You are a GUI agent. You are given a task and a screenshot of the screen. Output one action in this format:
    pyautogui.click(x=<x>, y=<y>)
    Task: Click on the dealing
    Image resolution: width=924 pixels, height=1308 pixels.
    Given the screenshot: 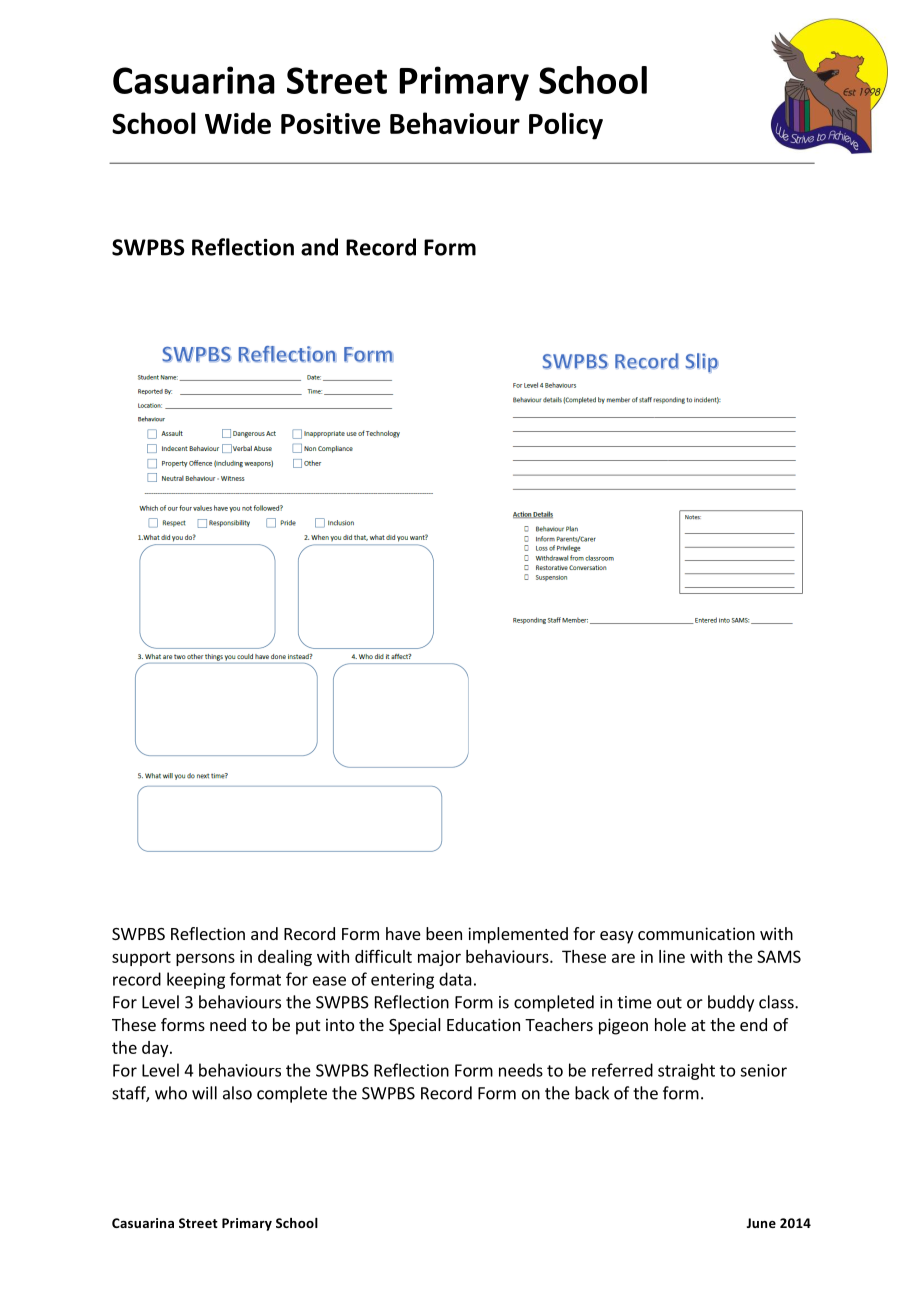 What is the action you would take?
    pyautogui.click(x=285, y=958)
